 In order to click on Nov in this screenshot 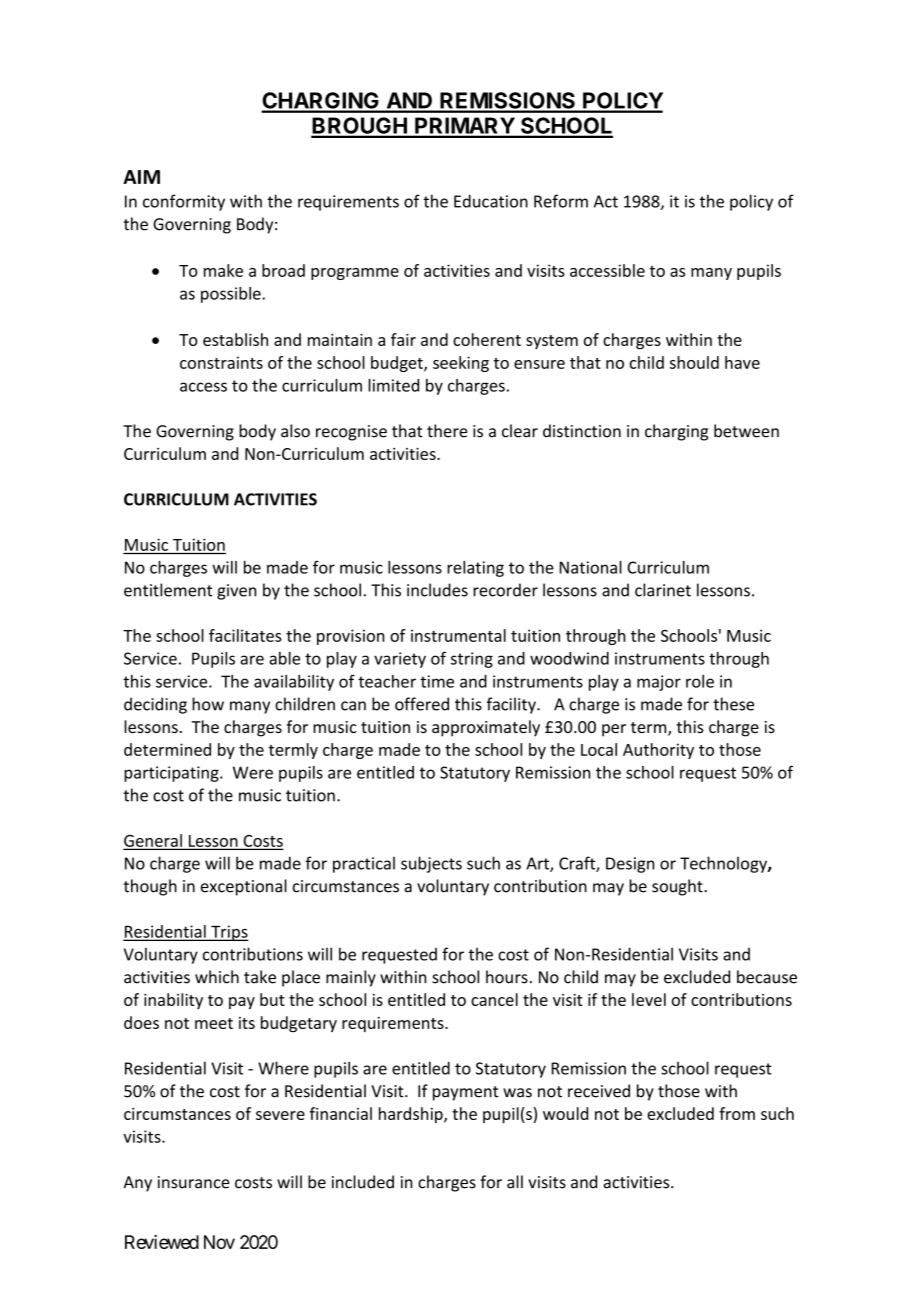, I will do `click(219, 1242)`.
